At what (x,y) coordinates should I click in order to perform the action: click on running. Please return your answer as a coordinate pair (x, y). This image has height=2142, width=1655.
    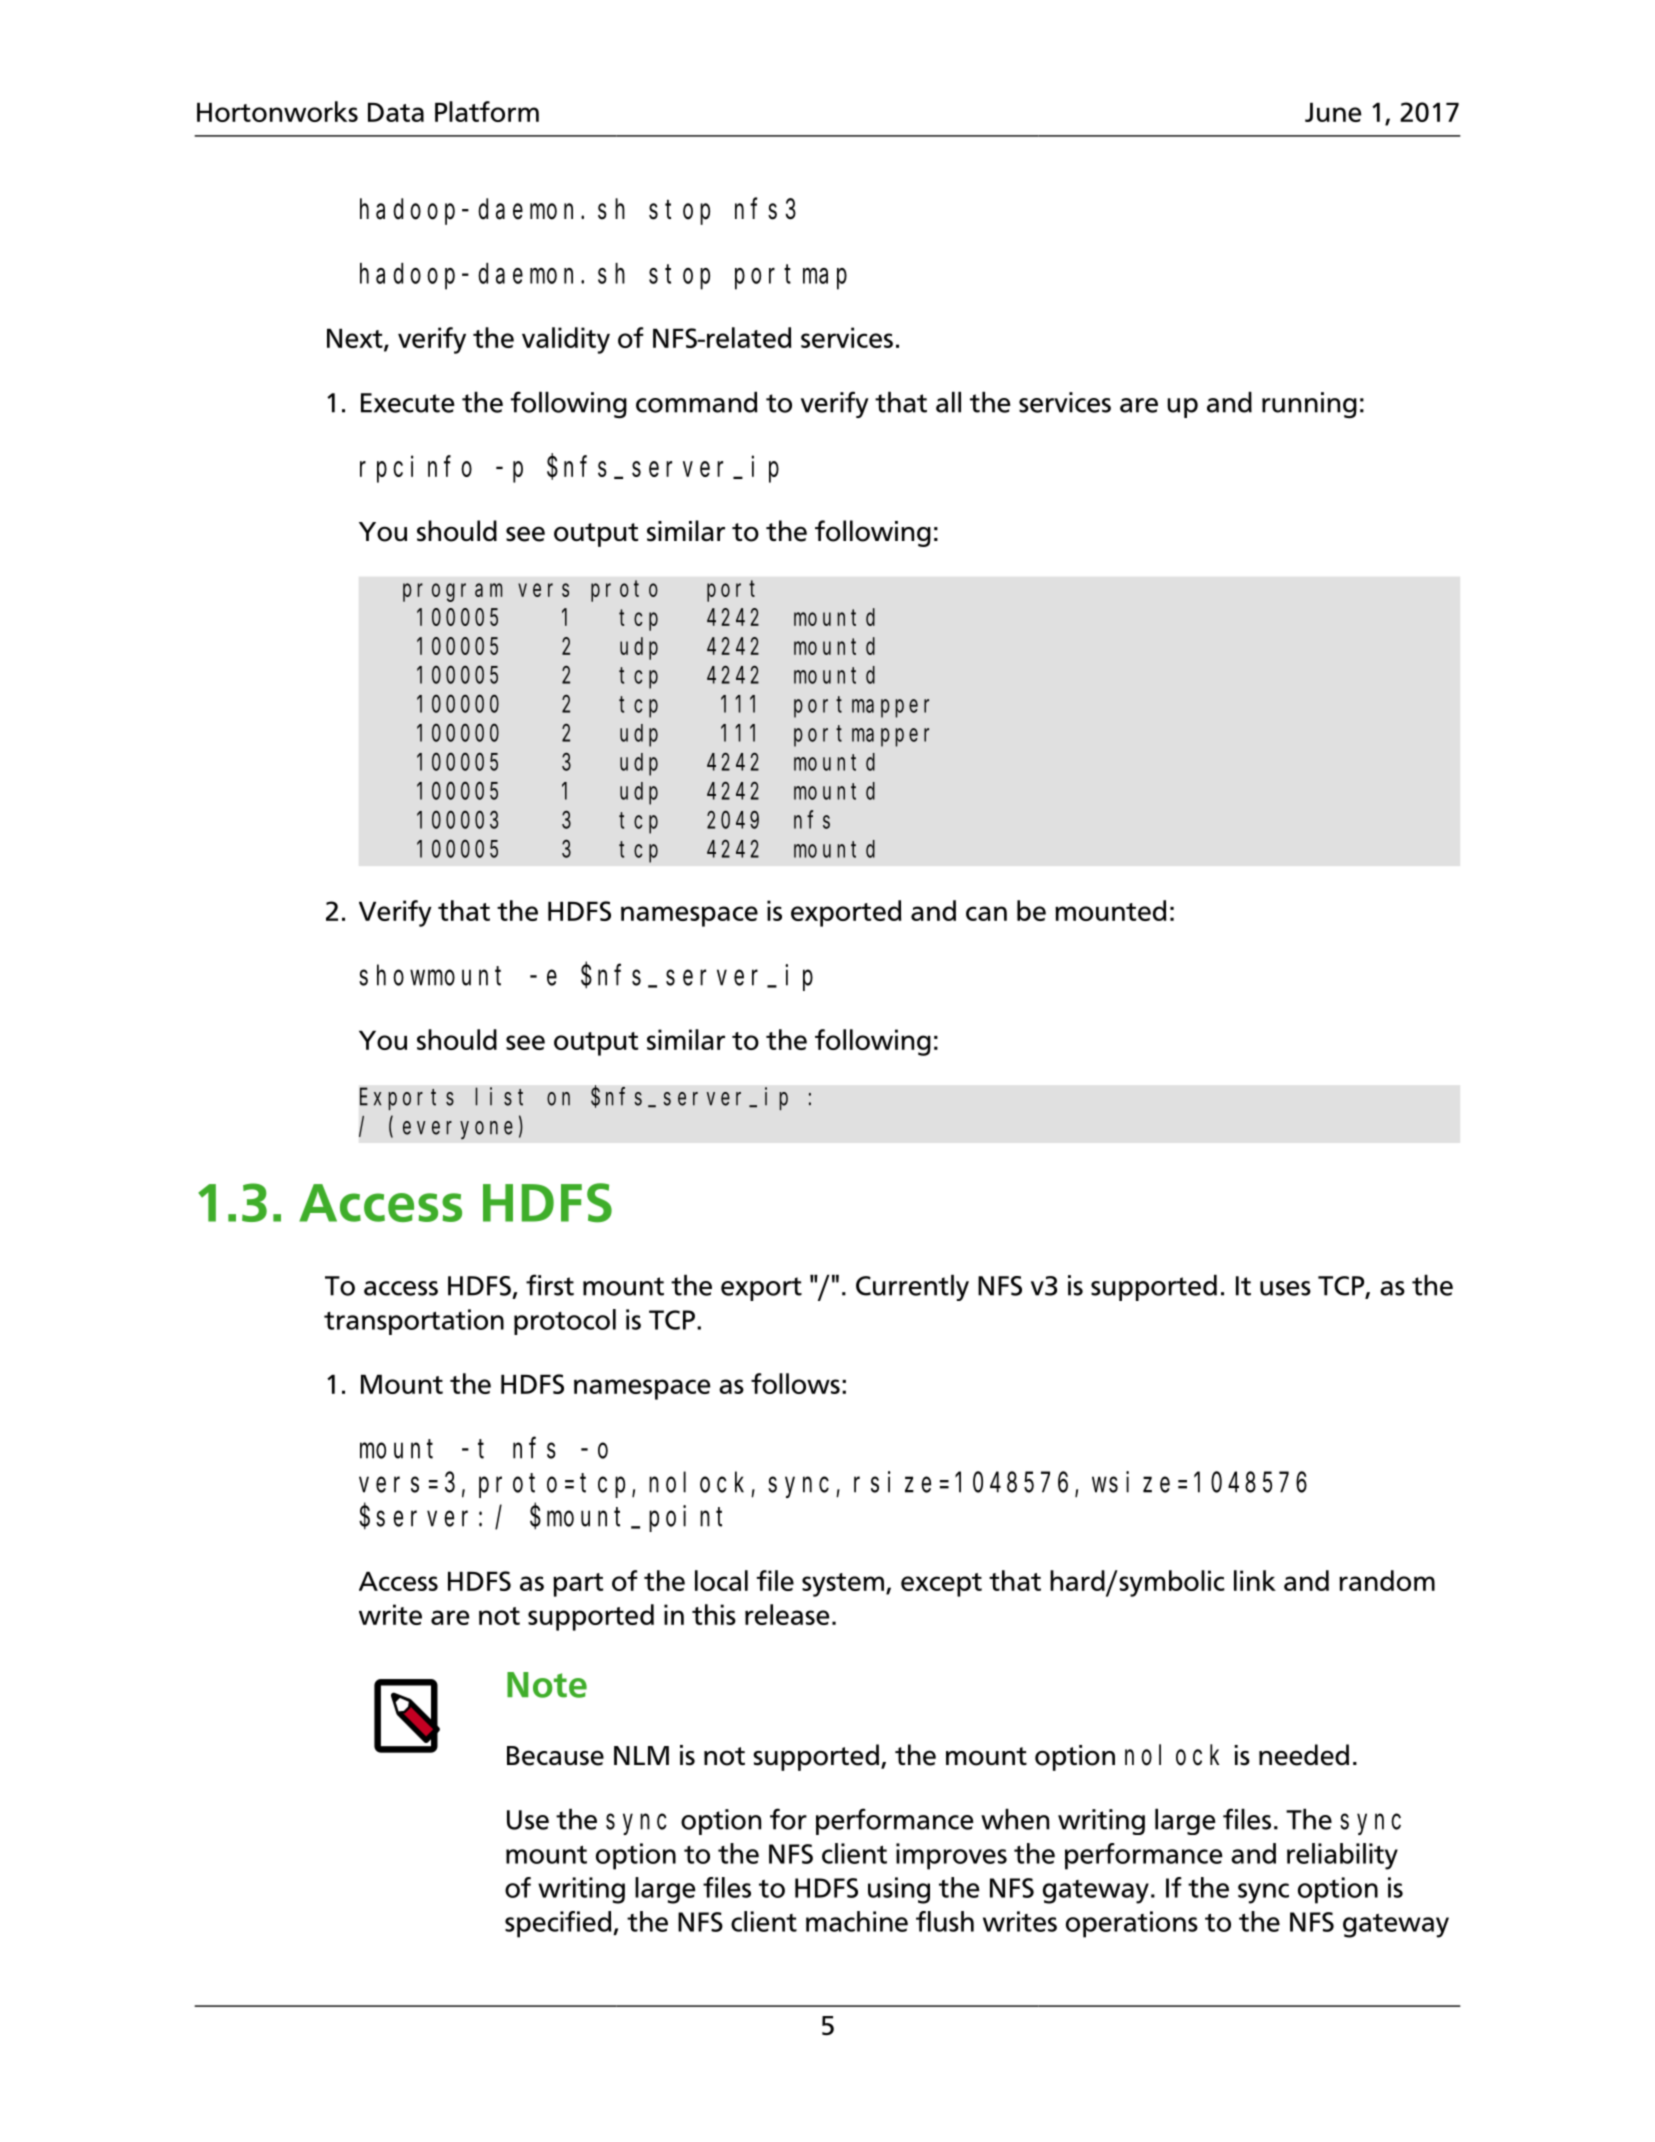
    Looking at the image, I should click on (1309, 405).
